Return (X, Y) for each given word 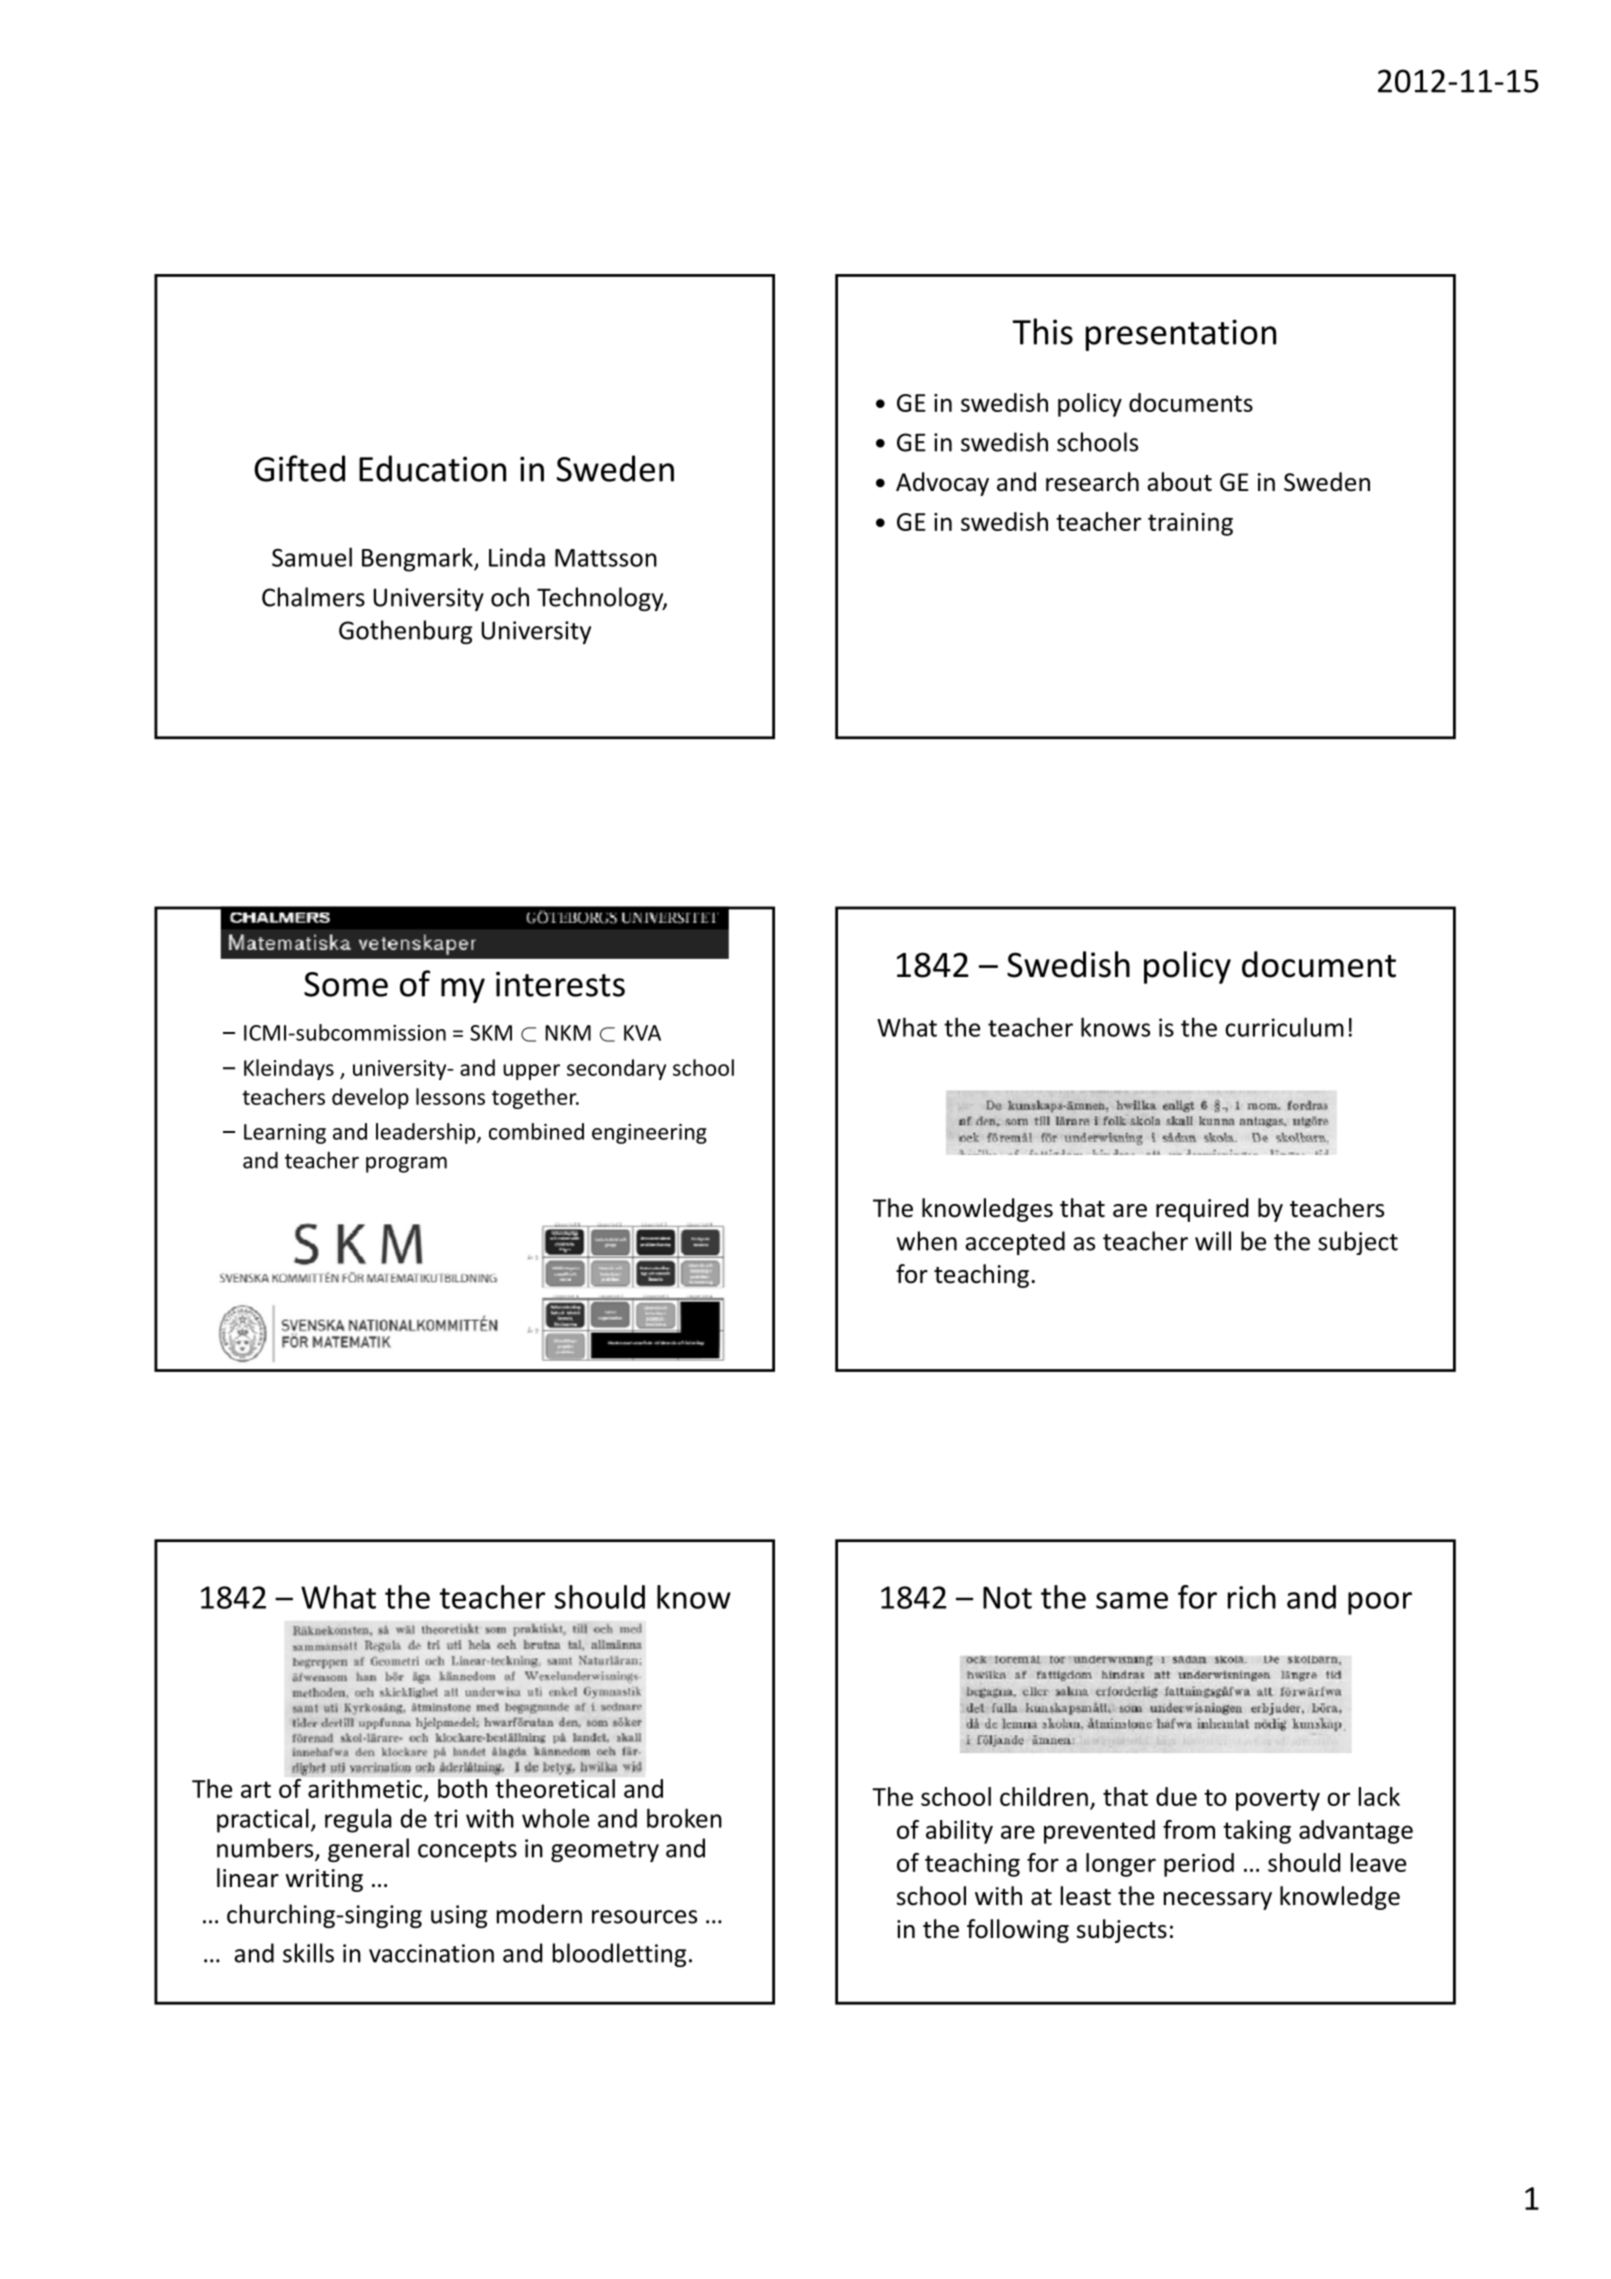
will (1213, 1241)
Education (432, 468)
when (927, 1241)
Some (346, 984)
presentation (1181, 335)
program (406, 1164)
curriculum (1284, 1027)
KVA (642, 1033)
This (1042, 331)
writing (324, 1880)
